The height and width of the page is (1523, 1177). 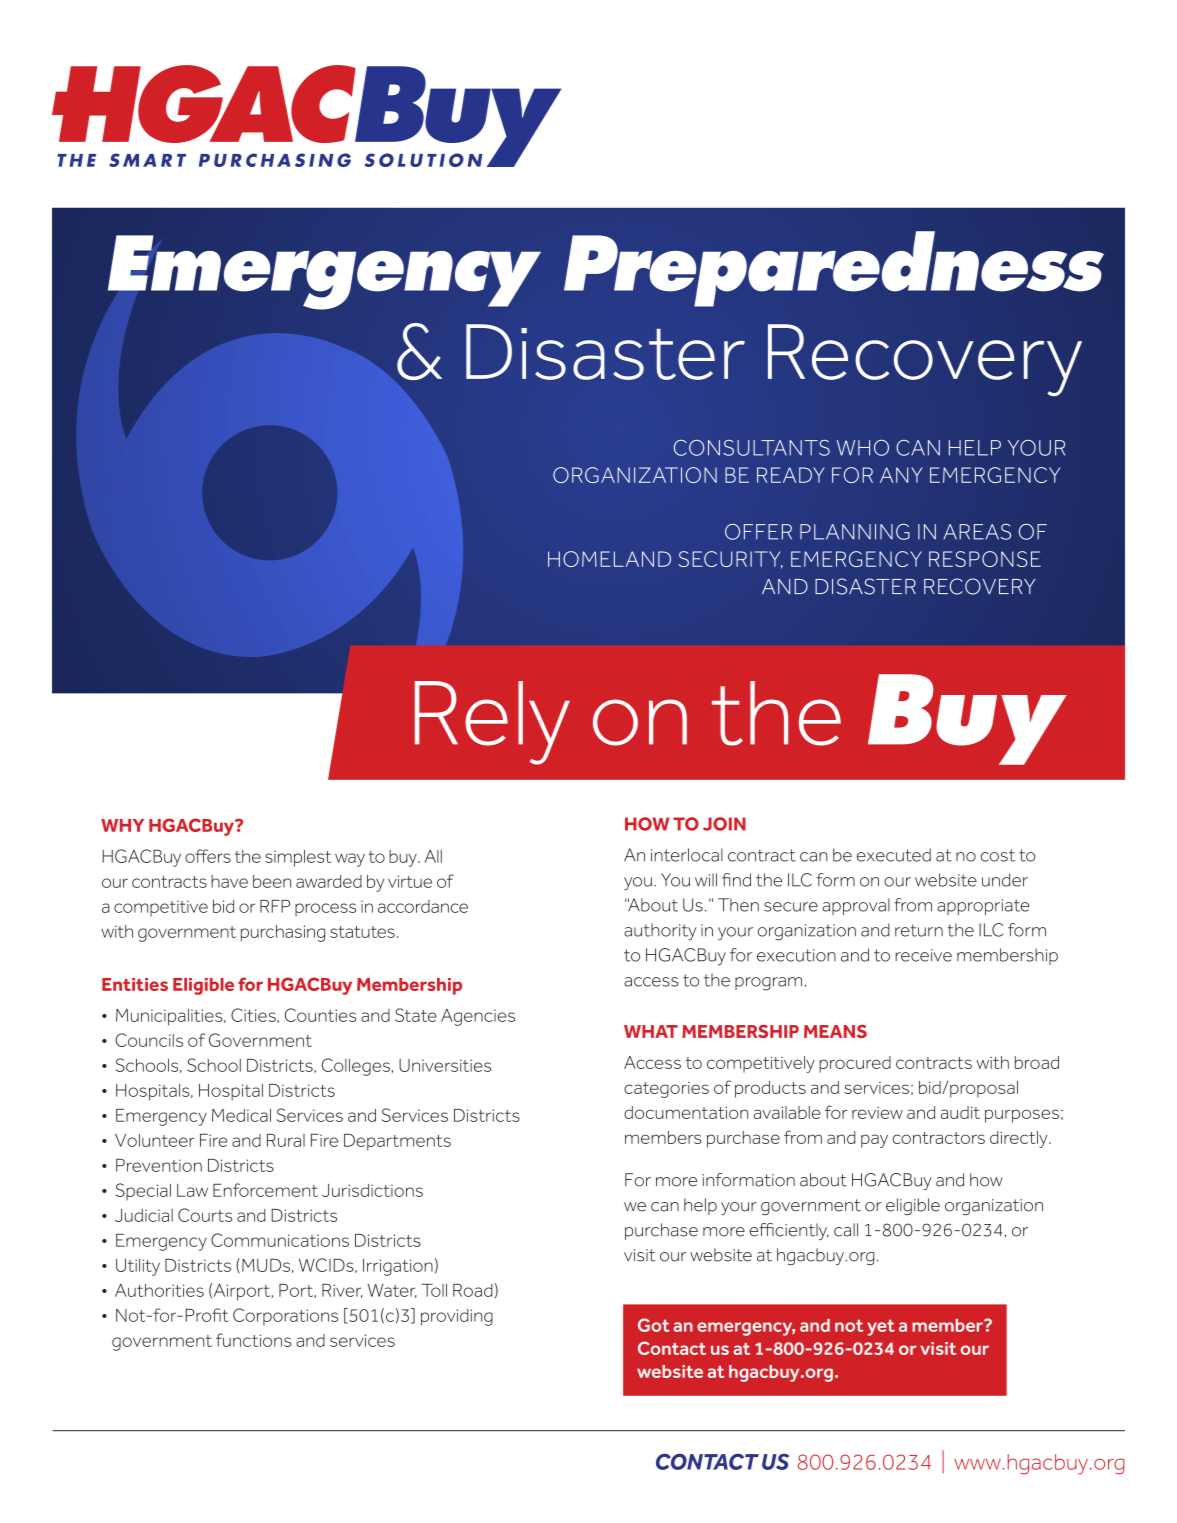 What do you see at coordinates (985, 559) in the page?
I see `RESPONSE` at bounding box center [985, 559].
